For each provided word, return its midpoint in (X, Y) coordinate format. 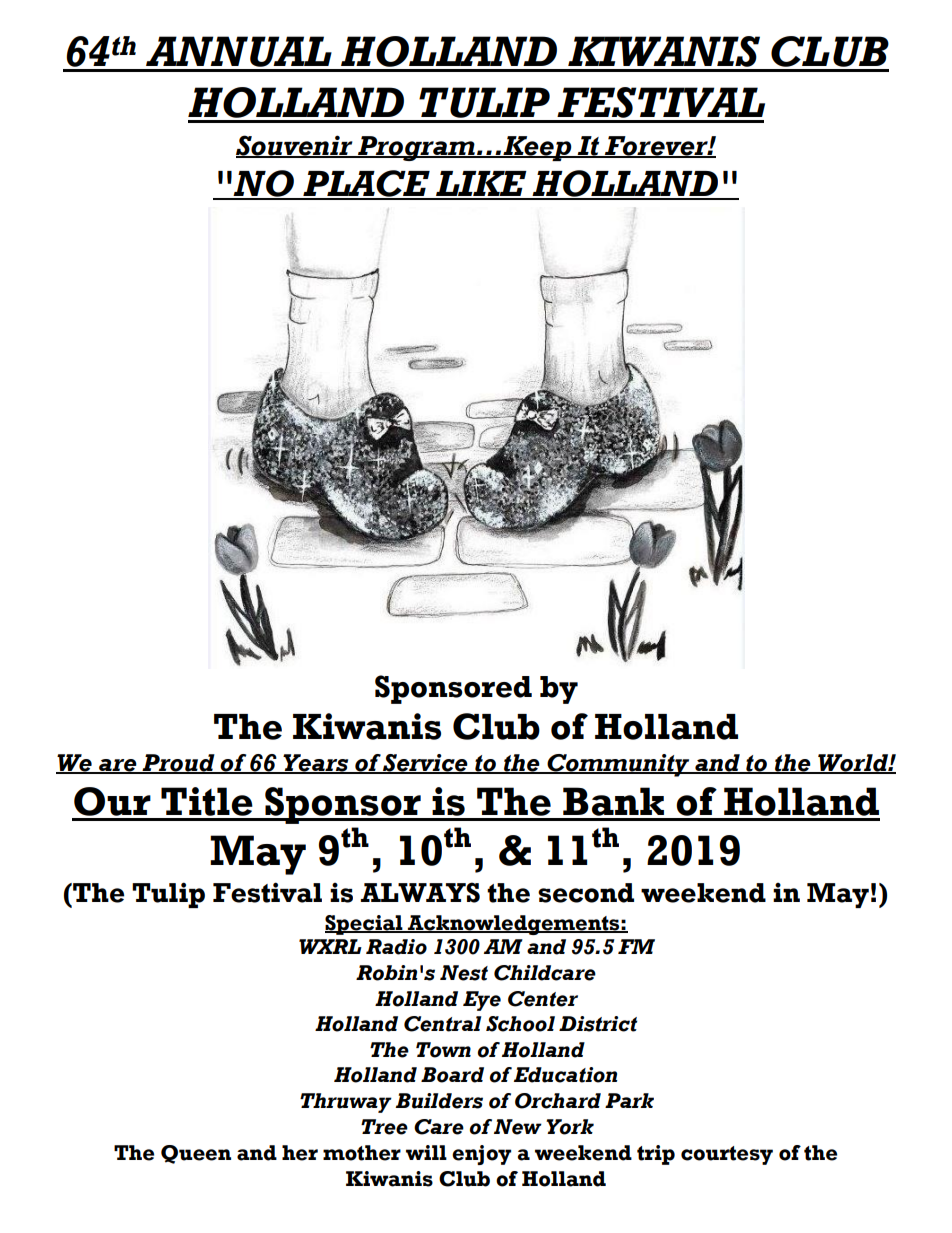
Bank (613, 801)
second (586, 893)
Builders (439, 1101)
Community (618, 765)
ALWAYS (420, 892)
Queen (196, 1154)
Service (425, 764)
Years (316, 764)
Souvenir (295, 146)
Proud (178, 764)
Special (365, 925)
